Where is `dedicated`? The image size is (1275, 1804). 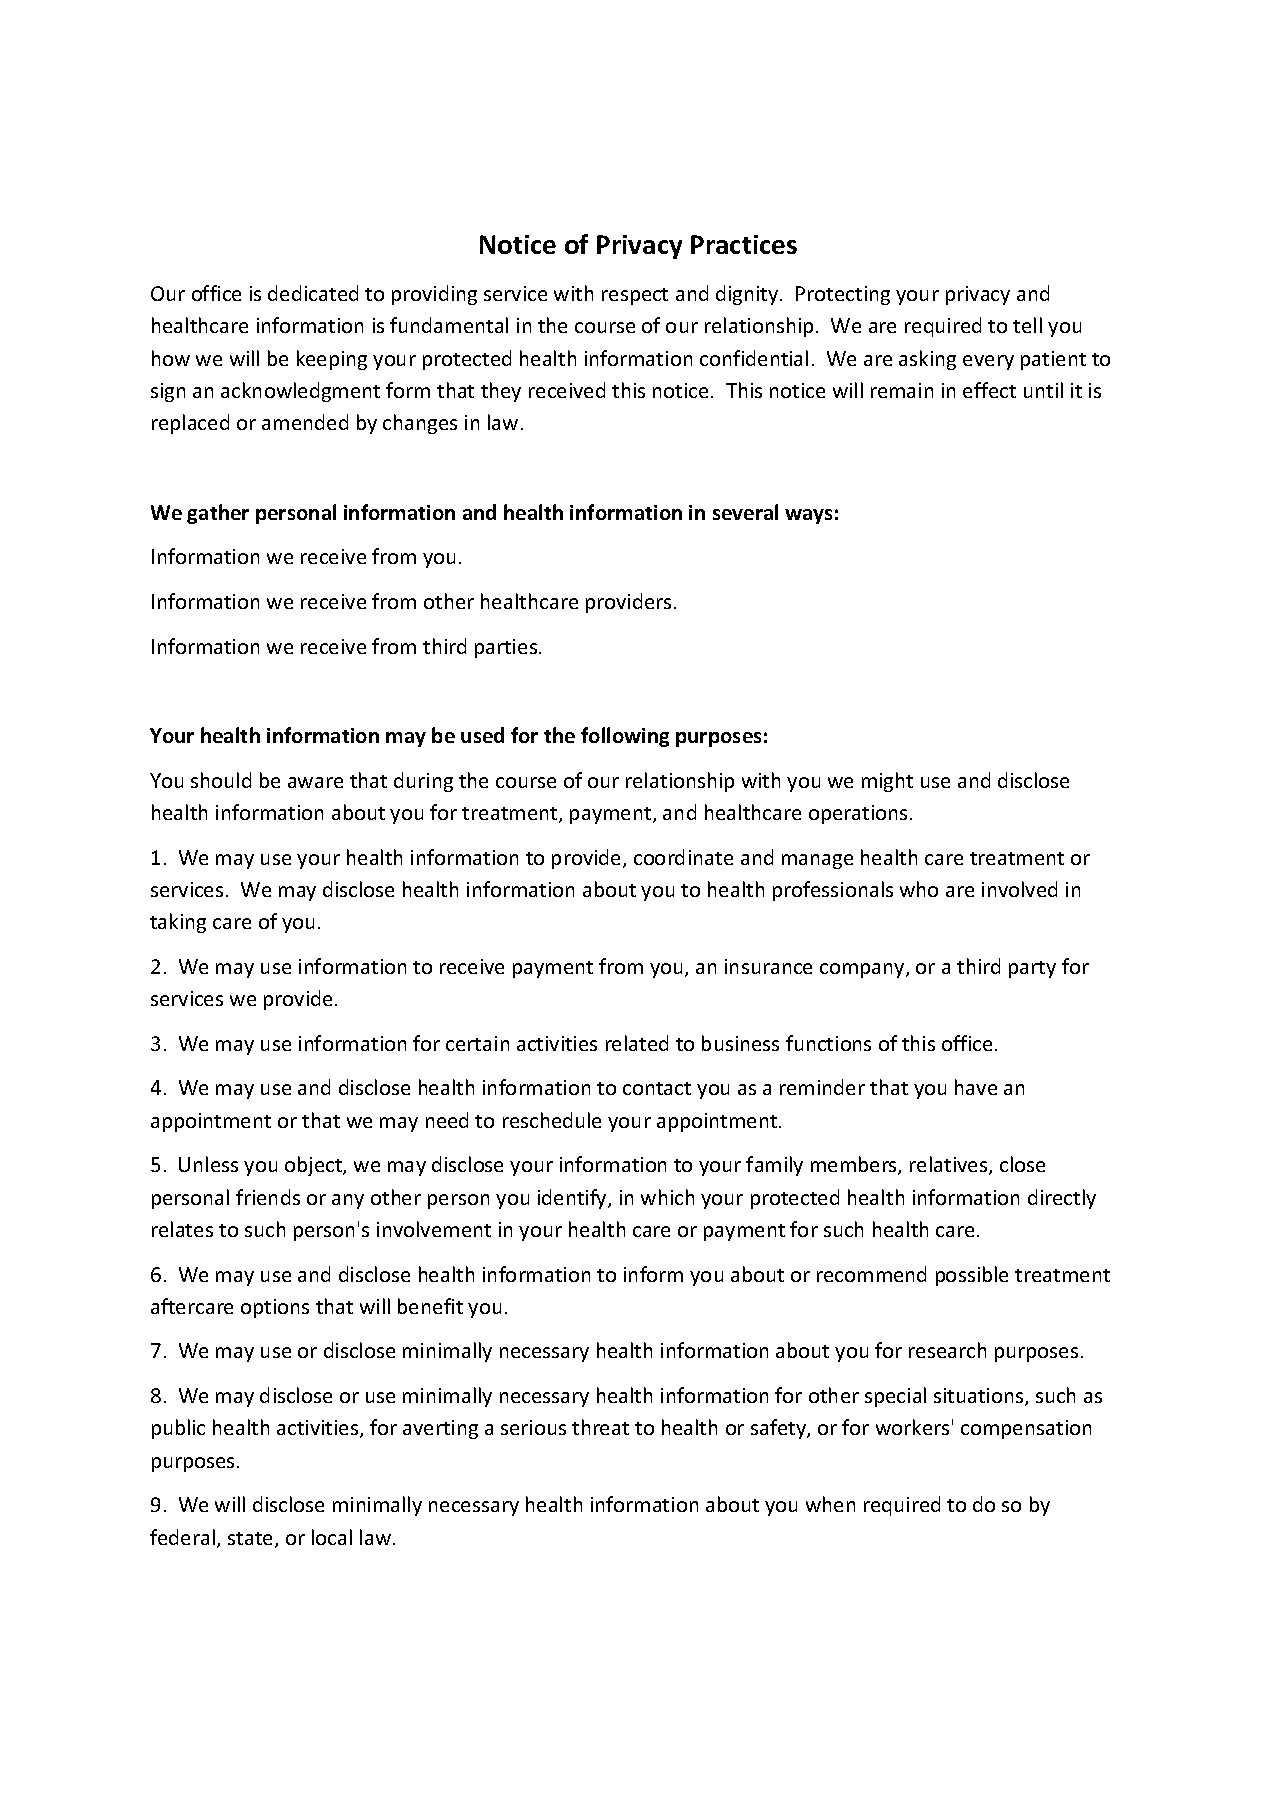
dedicated is located at coordinates (313, 293).
